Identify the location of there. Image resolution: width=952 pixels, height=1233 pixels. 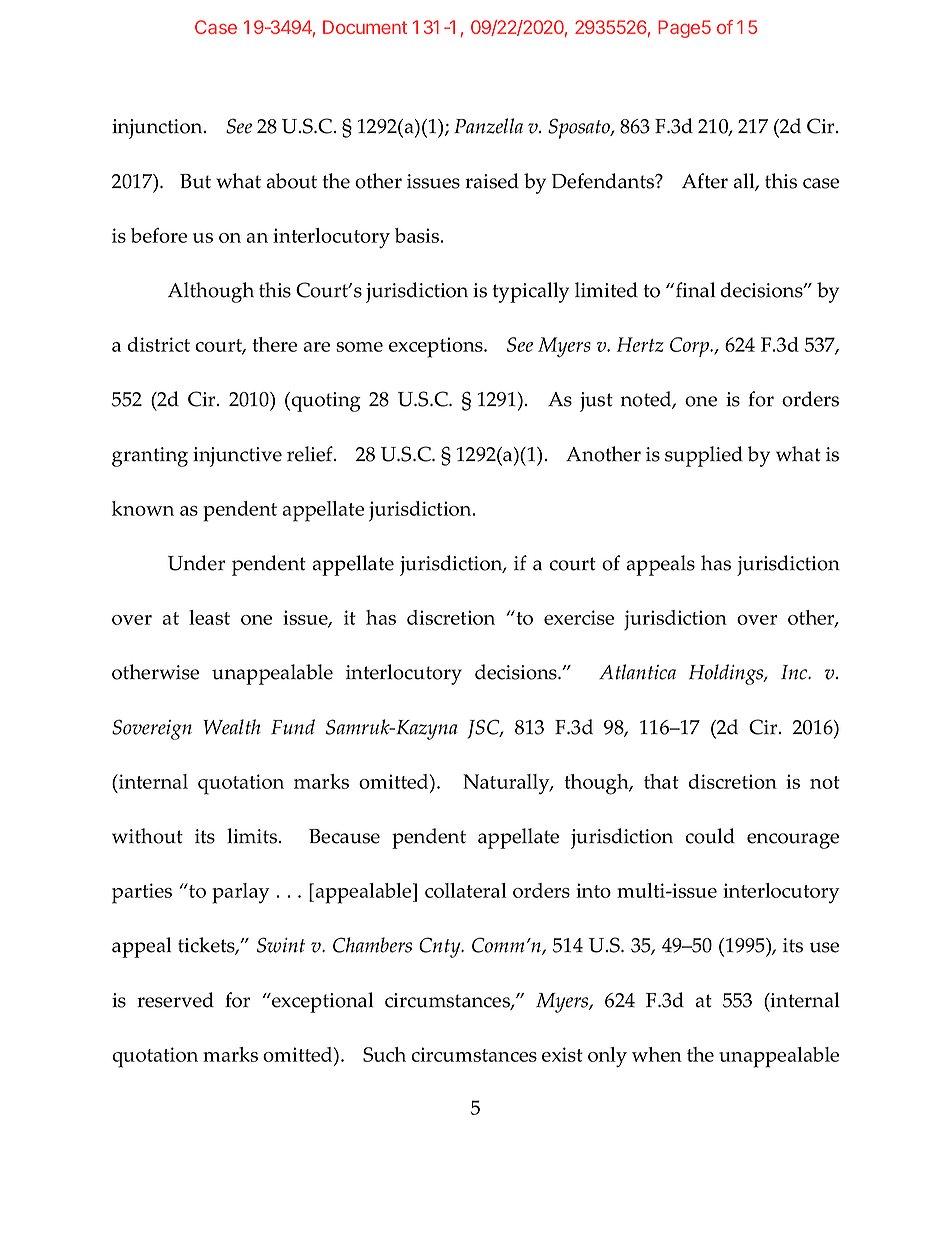
(274, 344).
